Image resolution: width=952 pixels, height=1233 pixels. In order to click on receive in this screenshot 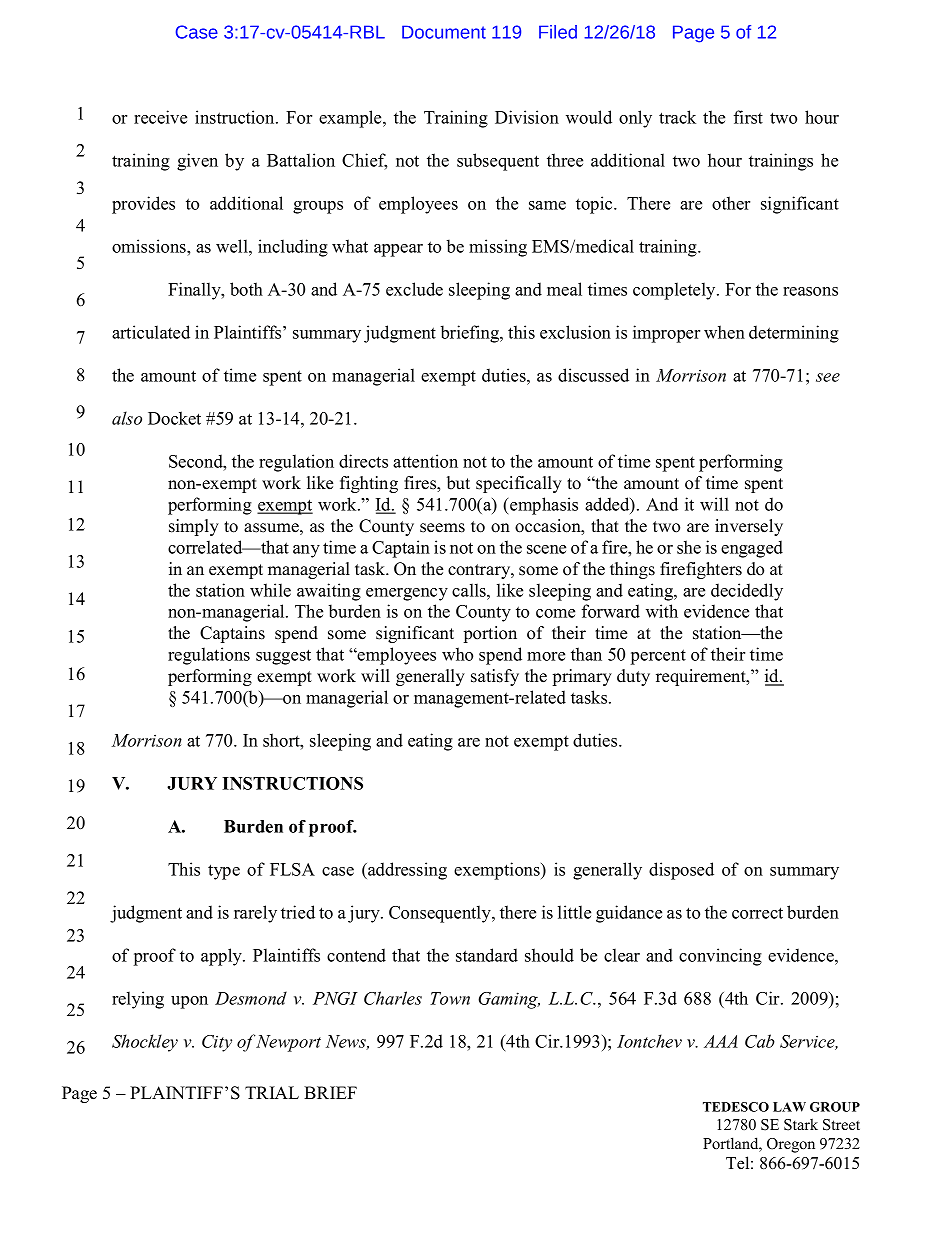, I will do `click(160, 117)`.
